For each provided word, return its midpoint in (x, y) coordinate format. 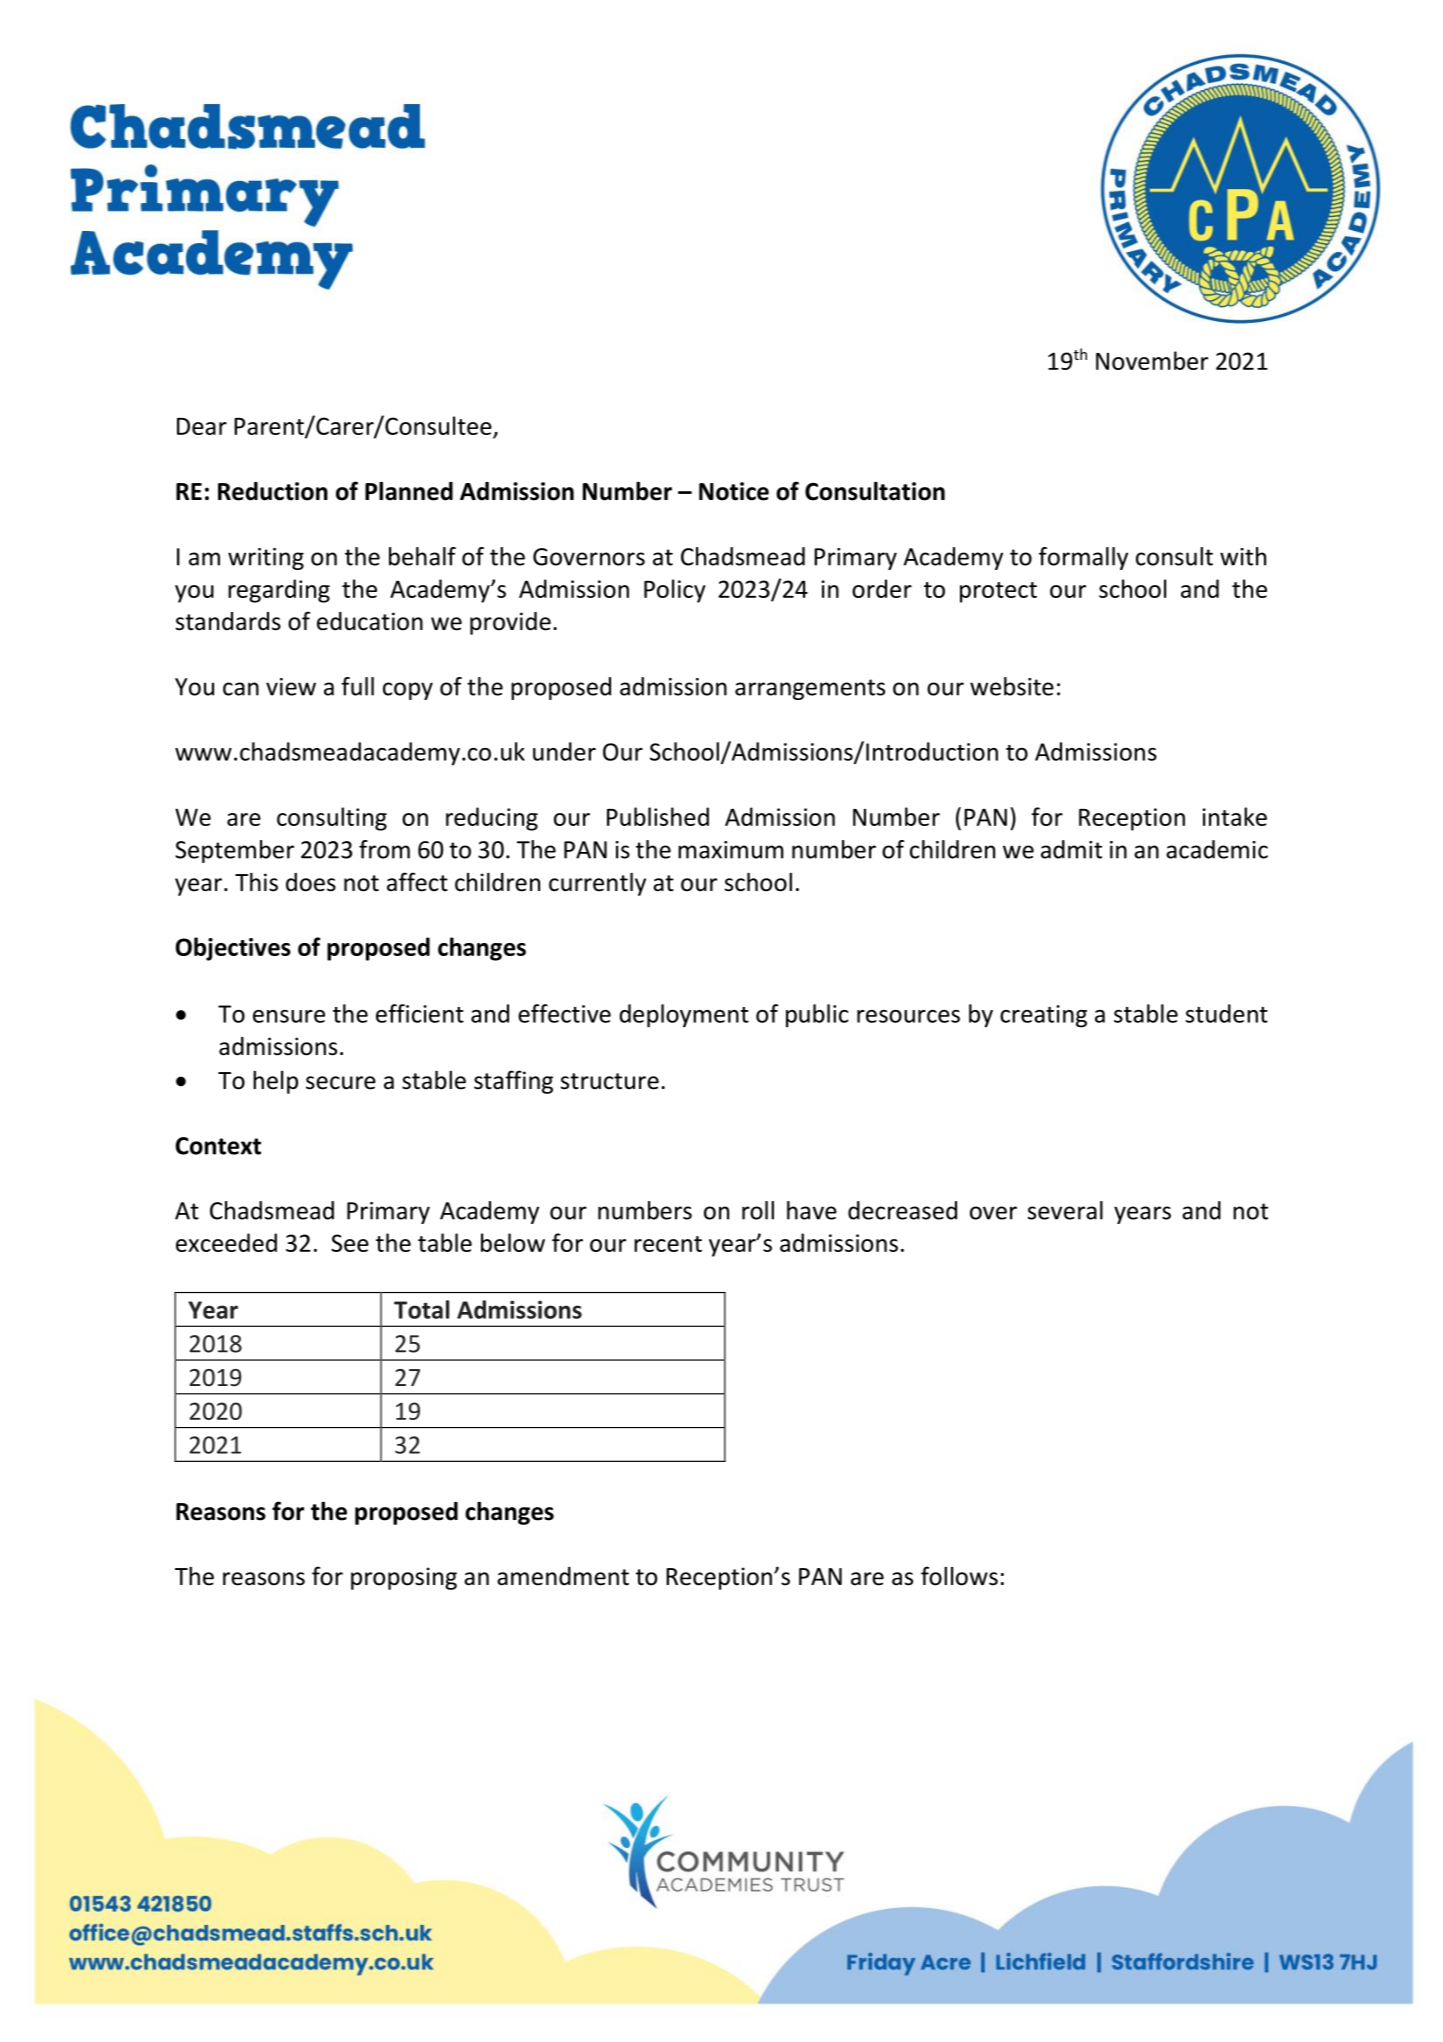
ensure (289, 1016)
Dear (202, 426)
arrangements (810, 689)
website (1012, 686)
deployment (684, 1016)
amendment (563, 1576)
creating (1043, 1016)
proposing (404, 1578)
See (350, 1243)
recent (668, 1244)
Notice (734, 491)
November (1152, 360)
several (1065, 1210)
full (357, 686)
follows (959, 1576)
